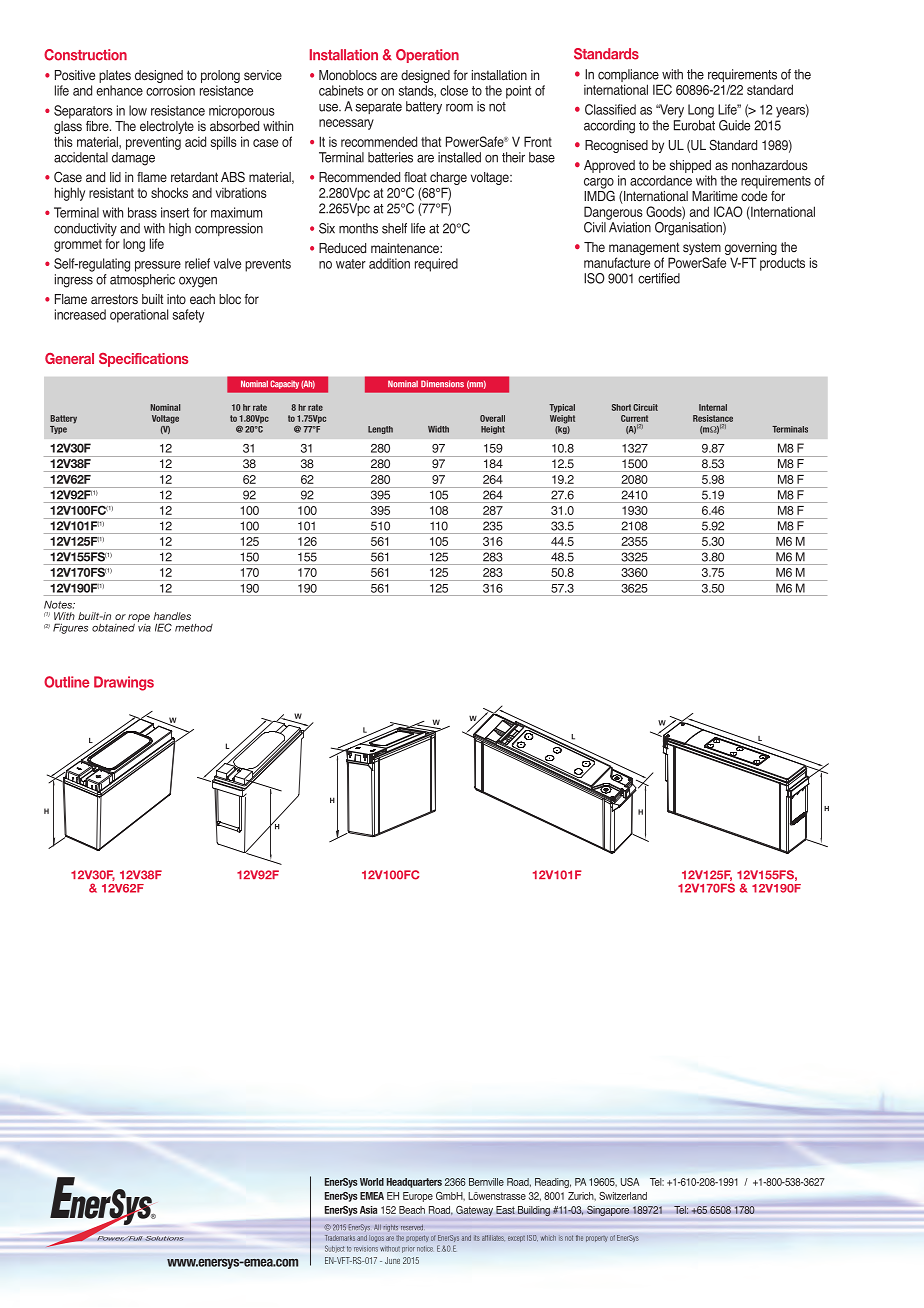 This page has height=1308, width=924. Describe the element at coordinates (194, 628) in the page. I see `method` at that location.
